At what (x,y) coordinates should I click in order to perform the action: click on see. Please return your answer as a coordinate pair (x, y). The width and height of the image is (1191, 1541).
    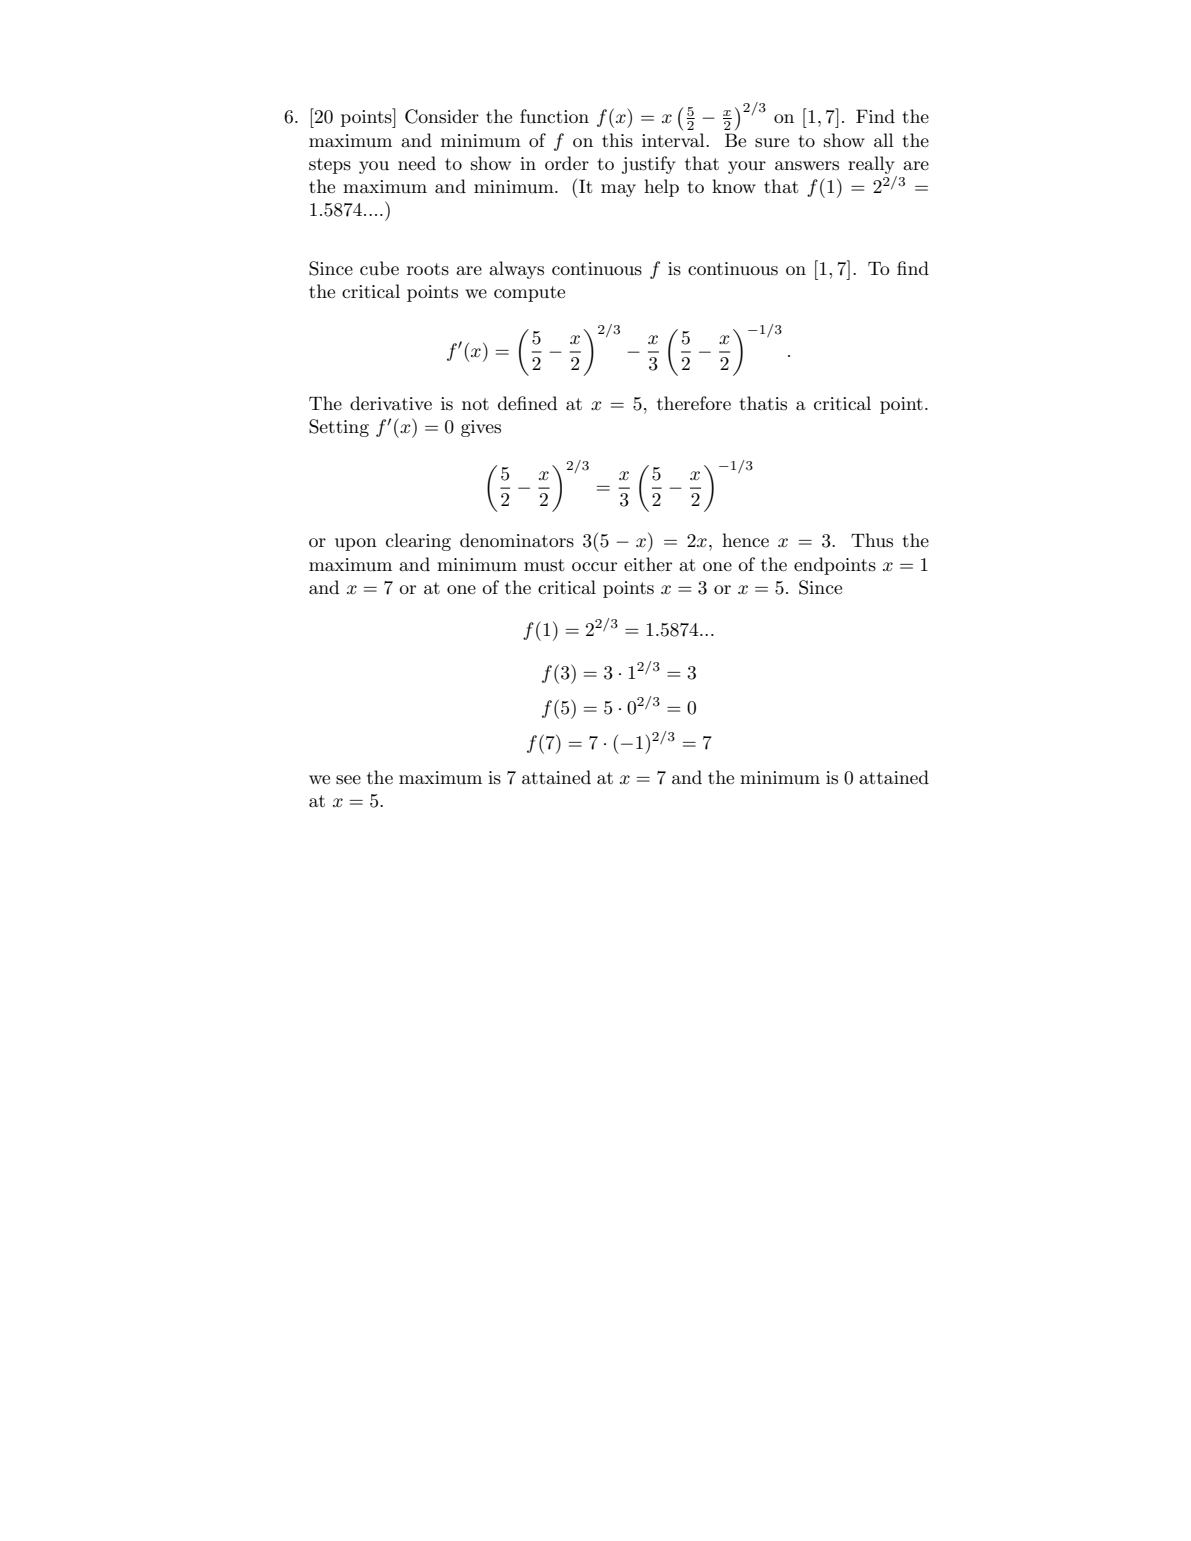
    Looking at the image, I should click on (348, 780).
